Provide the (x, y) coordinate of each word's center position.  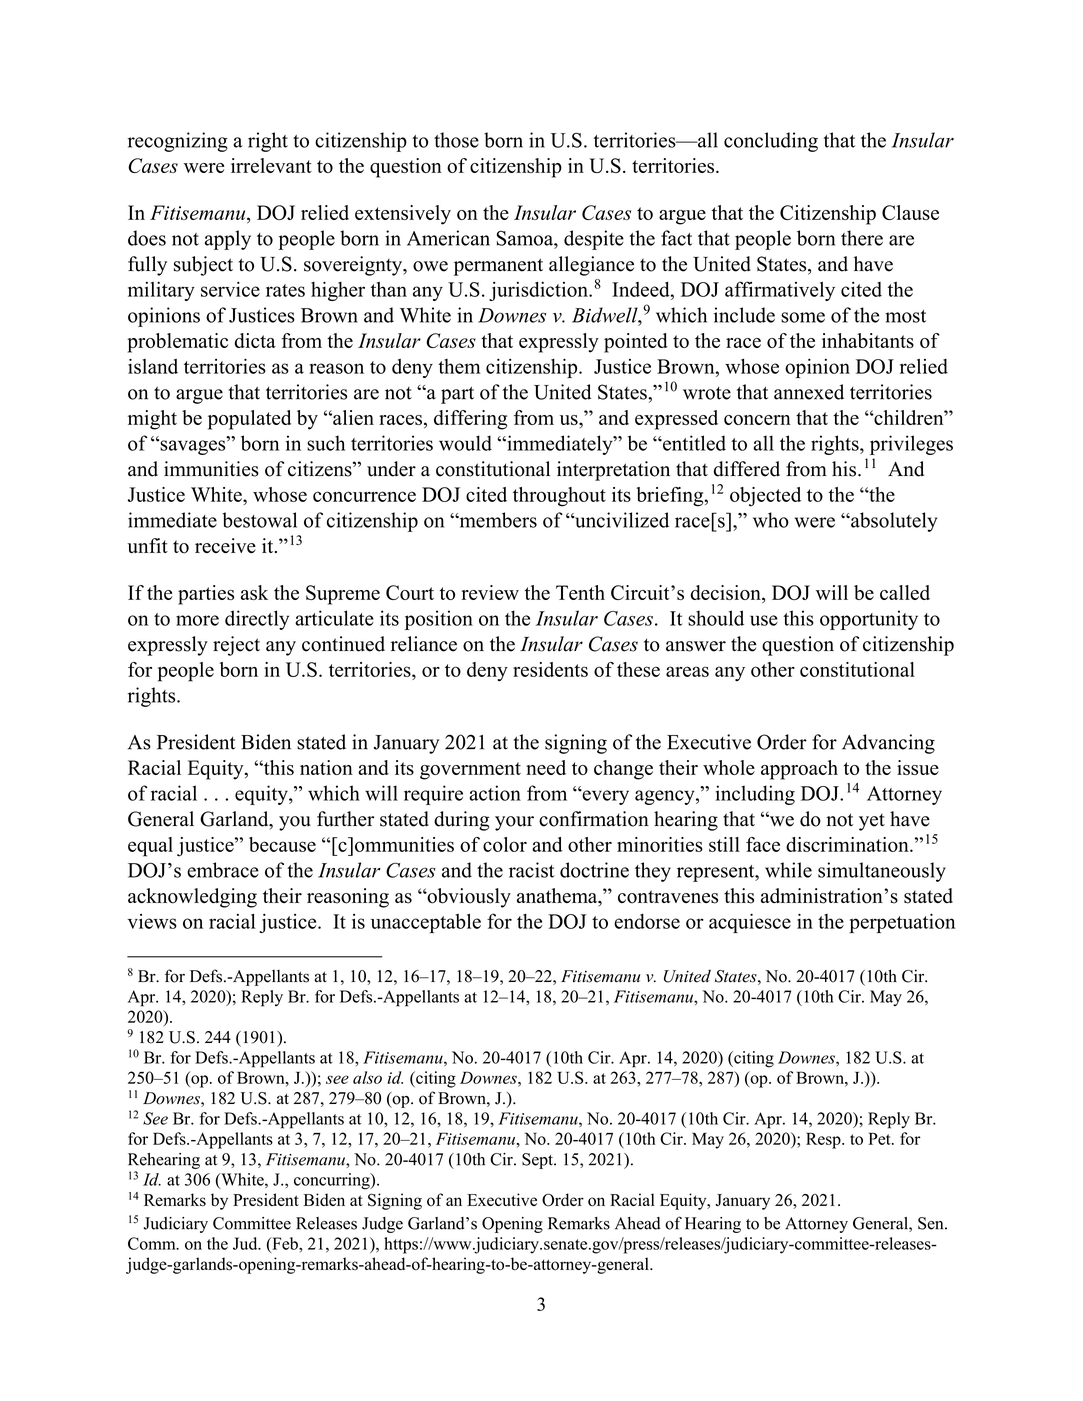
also (367, 1077)
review (490, 592)
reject (236, 646)
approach (799, 770)
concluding (771, 142)
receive (225, 545)
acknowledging (192, 898)
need (546, 767)
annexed (809, 392)
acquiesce (750, 923)
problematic (177, 343)
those (456, 140)
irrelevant (271, 165)
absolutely (893, 522)
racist (531, 870)
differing (470, 420)
